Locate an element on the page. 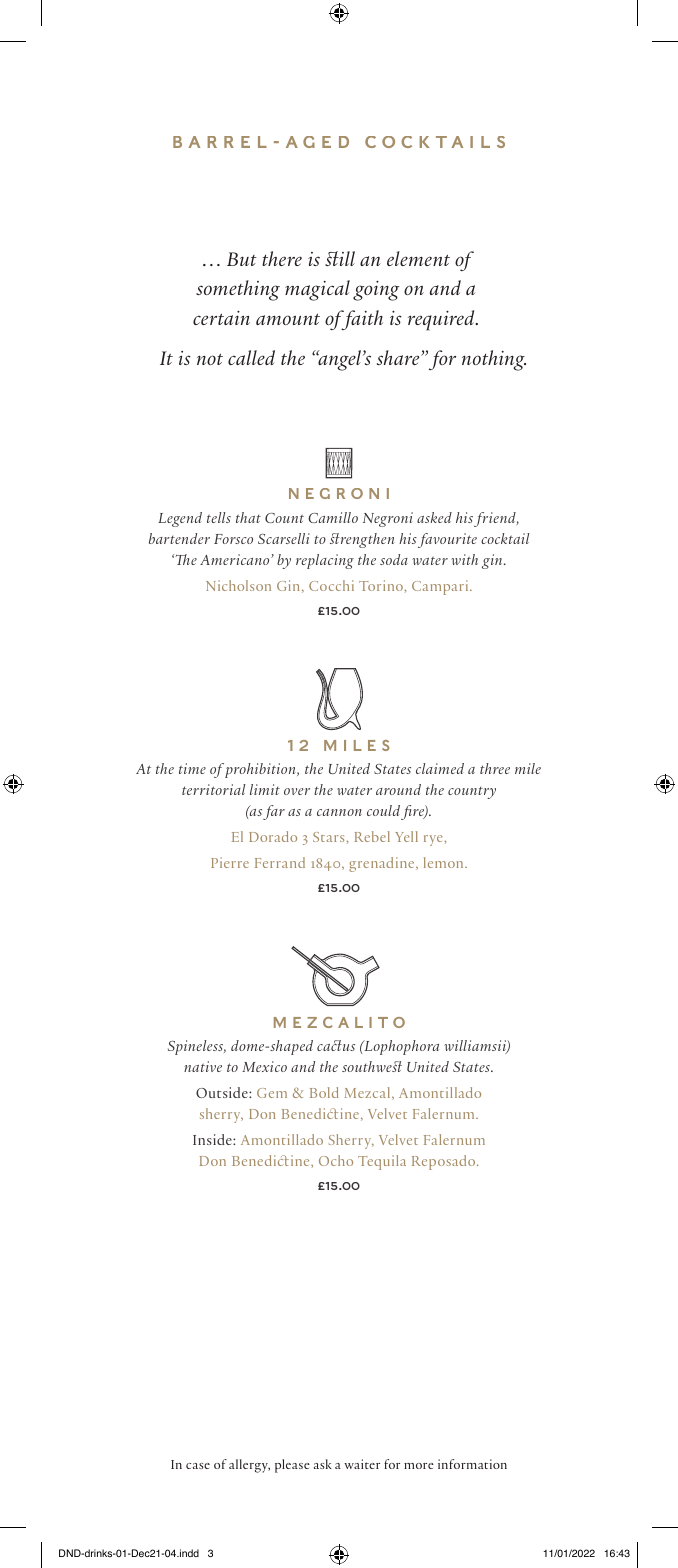 This document has height=1568, width=678. waiter is located at coordinates (362, 1464).
